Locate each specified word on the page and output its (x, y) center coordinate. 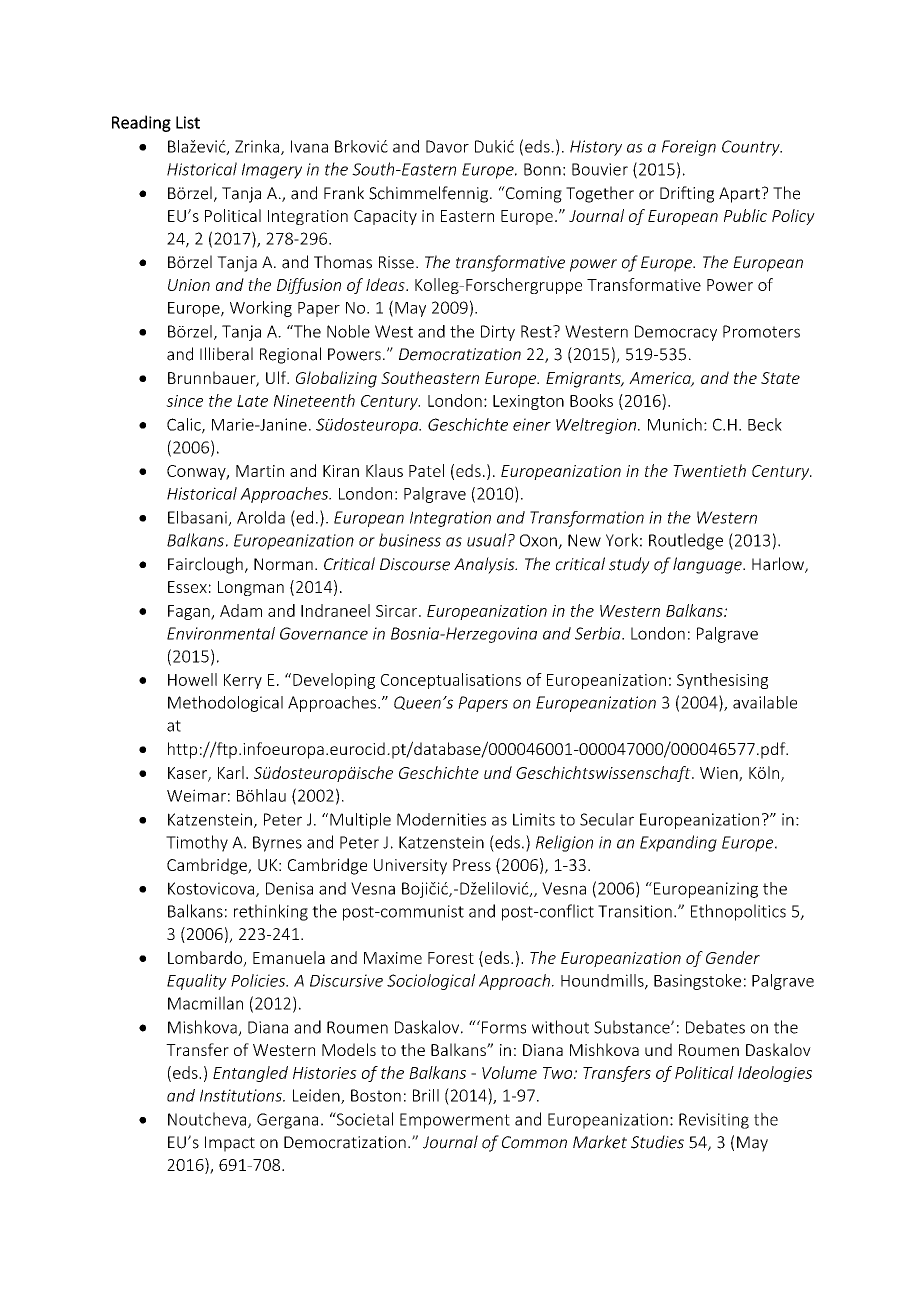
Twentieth (709, 470)
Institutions (242, 1095)
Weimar (196, 795)
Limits (534, 819)
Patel (426, 470)
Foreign (689, 148)
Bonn (542, 169)
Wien (720, 774)
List (188, 122)
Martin (260, 471)
